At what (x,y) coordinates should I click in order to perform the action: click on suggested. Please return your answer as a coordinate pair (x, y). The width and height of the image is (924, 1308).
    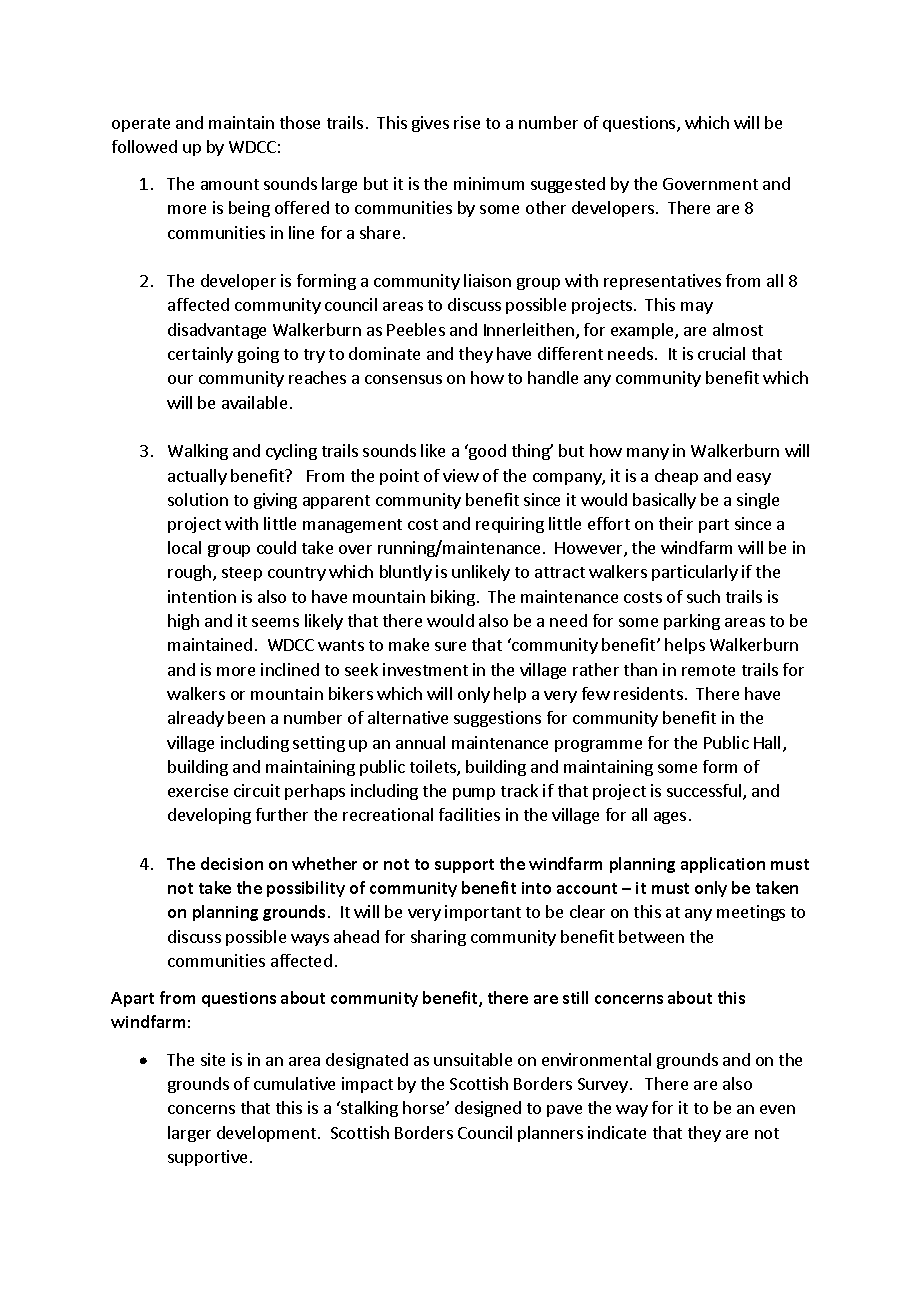
    Looking at the image, I should click on (568, 185).
